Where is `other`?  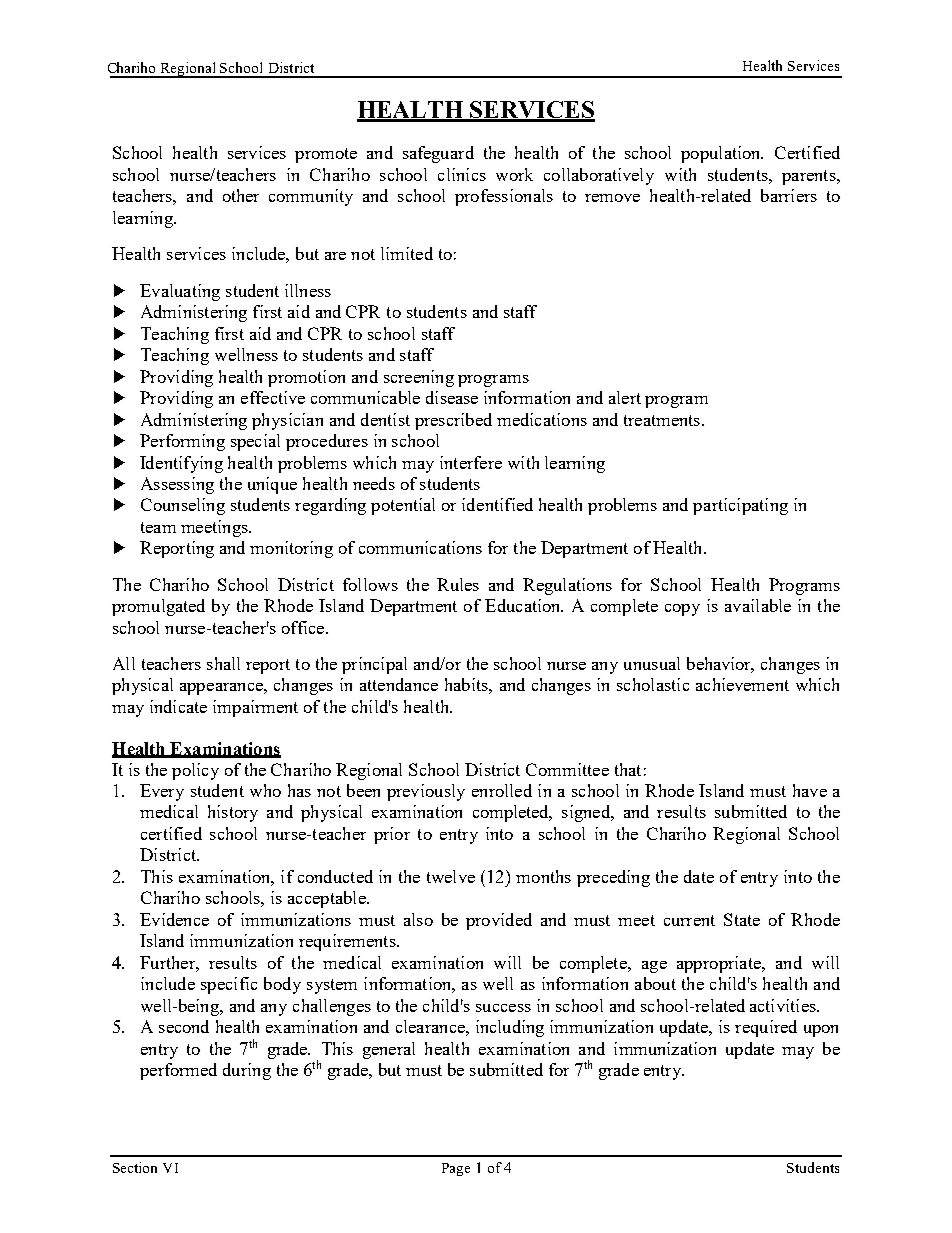
other is located at coordinates (241, 195).
